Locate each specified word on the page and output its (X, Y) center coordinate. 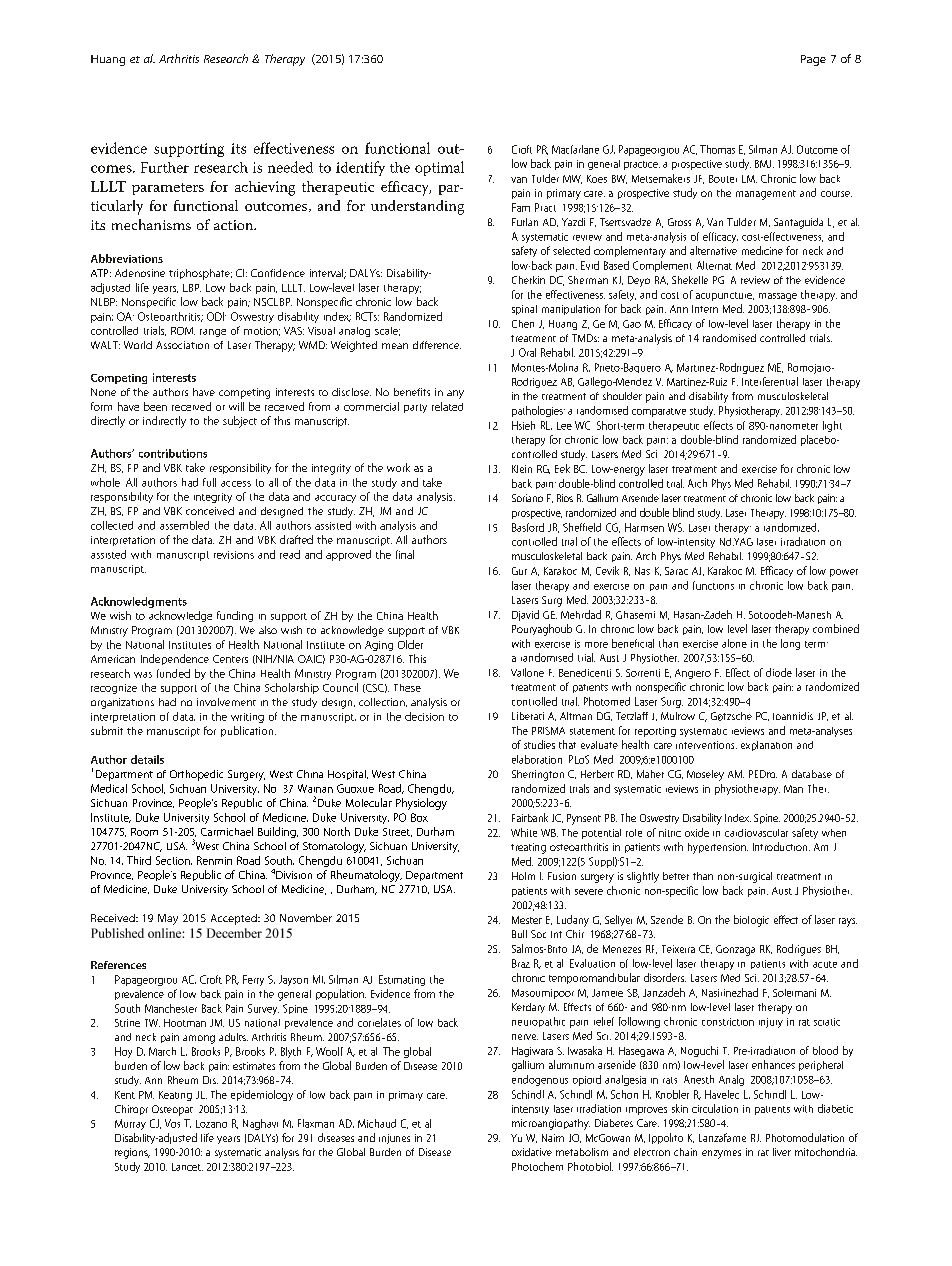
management (766, 195)
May (168, 919)
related (447, 406)
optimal (439, 168)
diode (779, 672)
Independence (175, 659)
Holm (523, 876)
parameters (168, 189)
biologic (751, 921)
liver (782, 1152)
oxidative (532, 1152)
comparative (659, 412)
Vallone (527, 672)
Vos (172, 1123)
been (155, 406)
